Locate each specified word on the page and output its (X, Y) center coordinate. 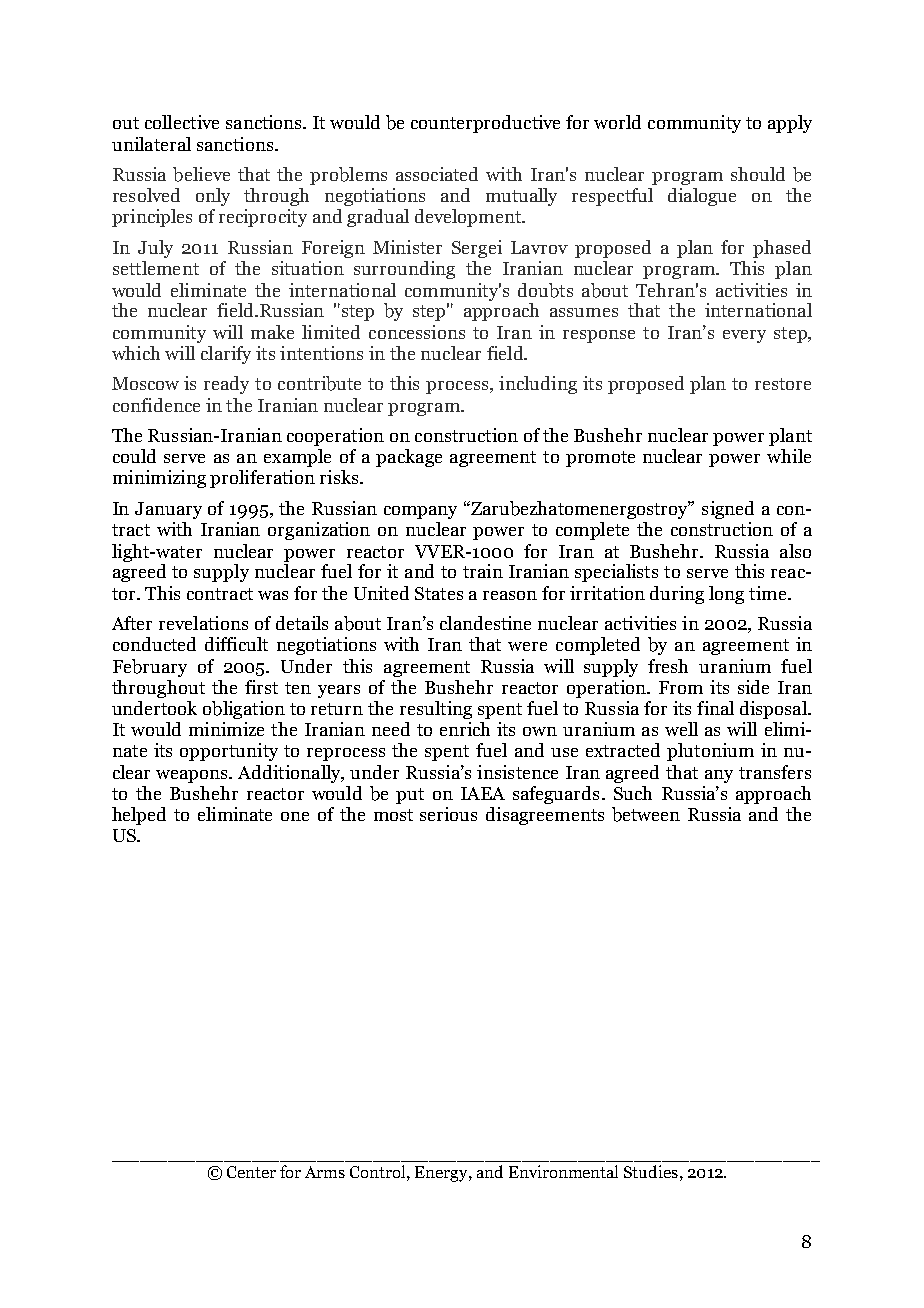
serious (448, 814)
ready (226, 385)
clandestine (485, 623)
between (646, 814)
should (758, 174)
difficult (236, 644)
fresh (668, 666)
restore (783, 384)
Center (251, 1172)
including (538, 385)
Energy (442, 1174)
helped (139, 816)
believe (201, 174)
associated (437, 174)
